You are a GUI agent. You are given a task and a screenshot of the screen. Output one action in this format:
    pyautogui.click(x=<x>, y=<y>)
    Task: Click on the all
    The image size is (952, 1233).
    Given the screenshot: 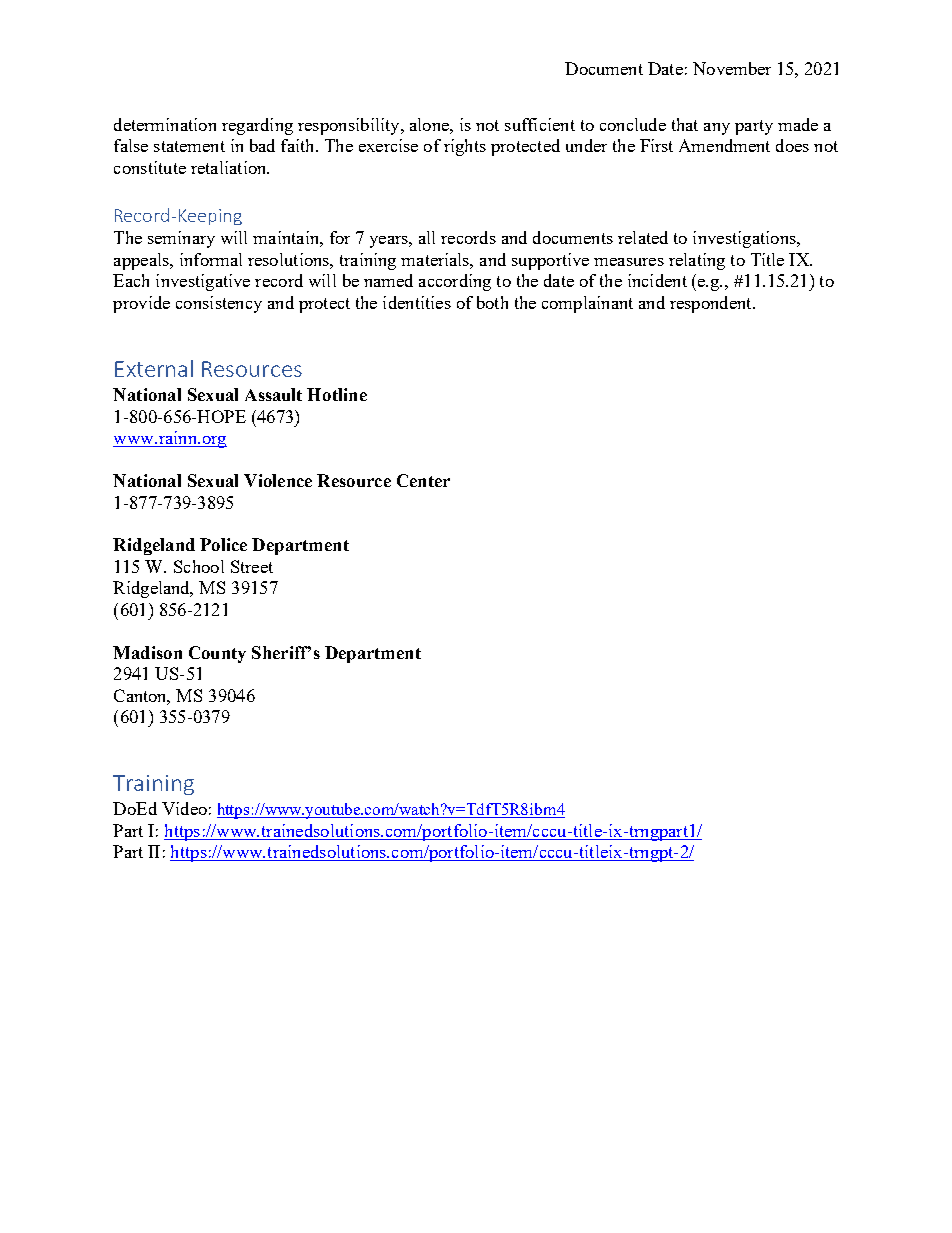 What is the action you would take?
    pyautogui.click(x=427, y=237)
